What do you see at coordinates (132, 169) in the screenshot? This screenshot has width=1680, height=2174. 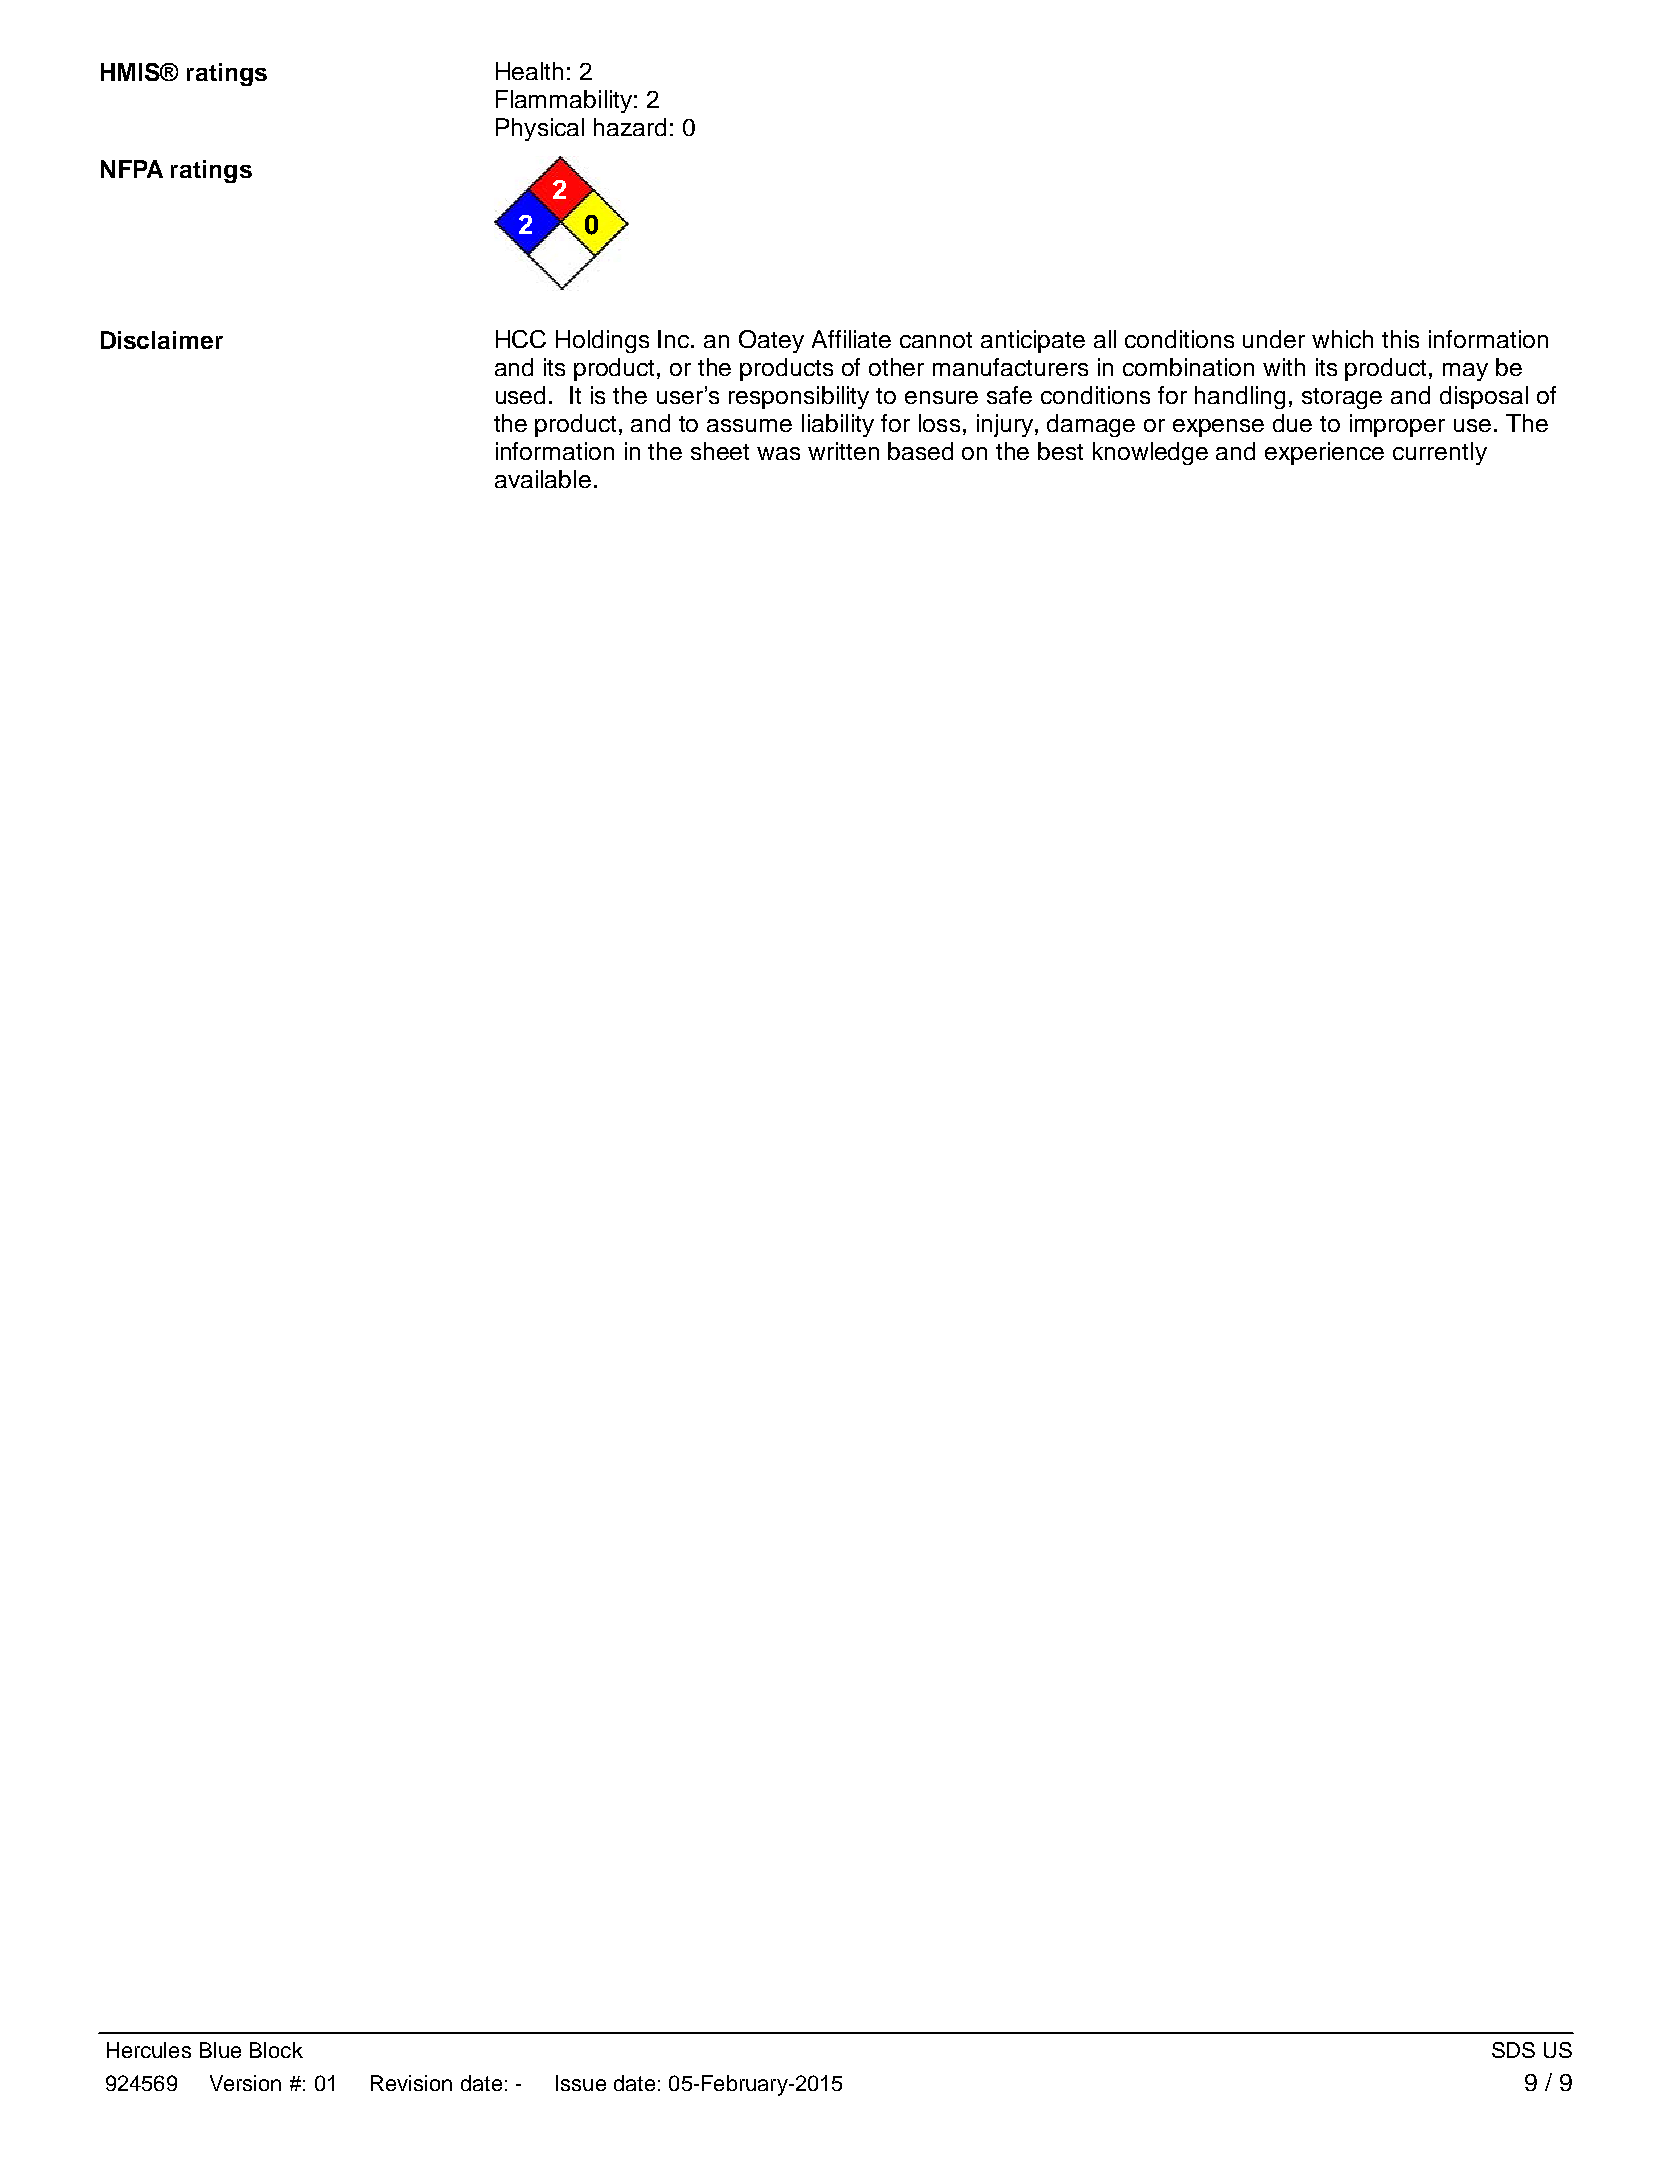 I see `NFPA` at bounding box center [132, 169].
